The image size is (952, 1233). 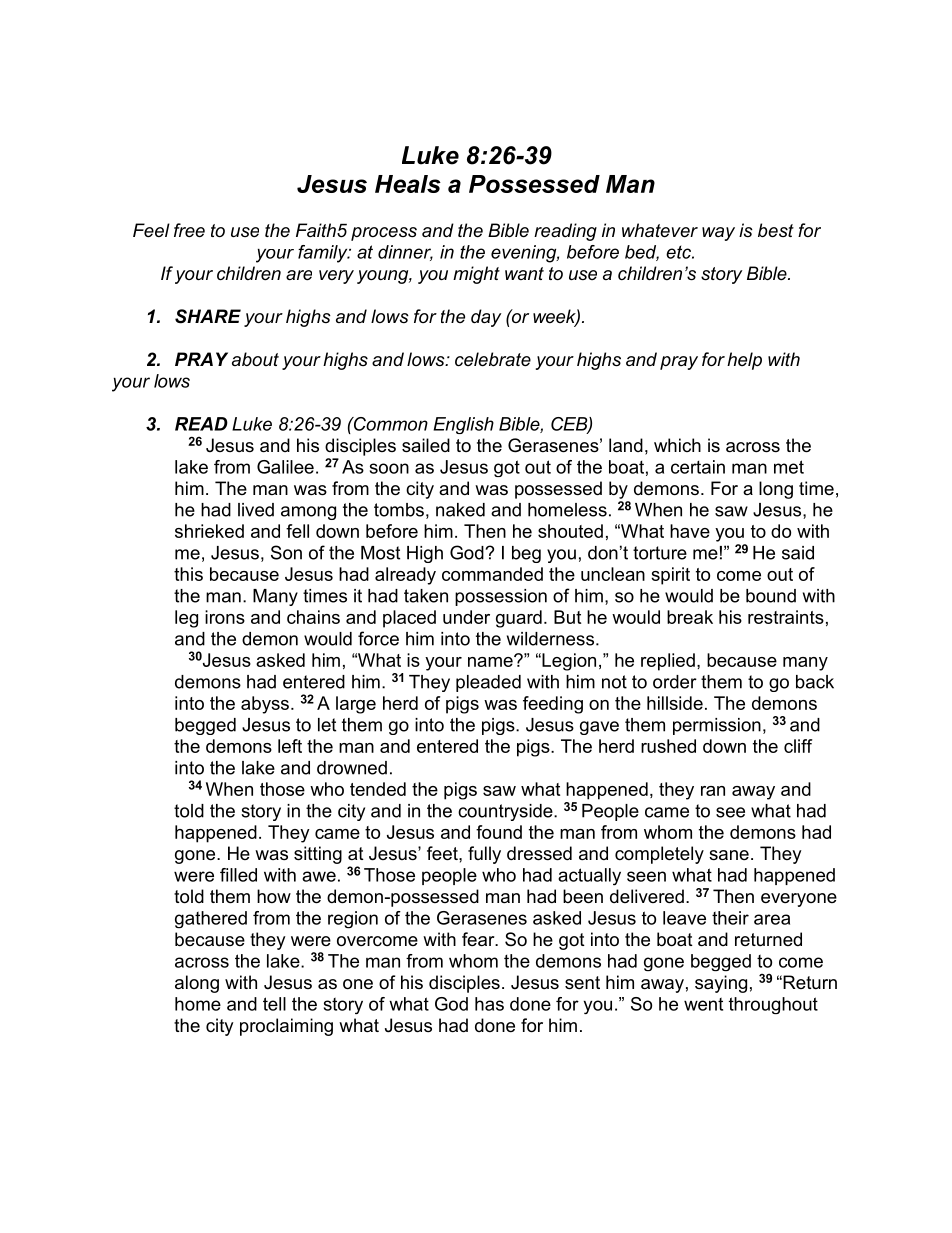 I want to click on free, so click(x=189, y=230).
